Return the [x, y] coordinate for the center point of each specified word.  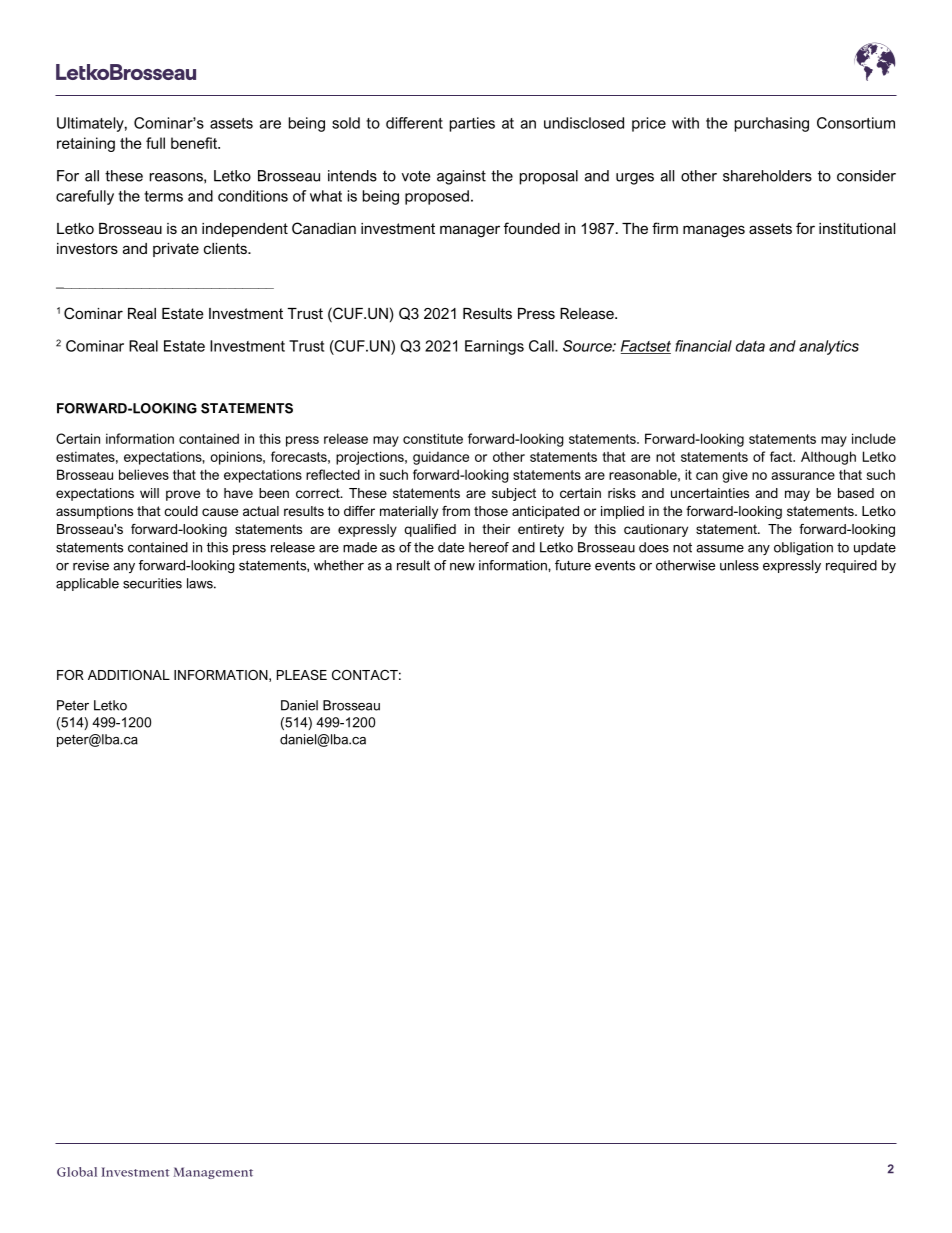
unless [739, 565]
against [461, 177]
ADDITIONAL [129, 675]
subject [514, 494]
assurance [803, 476]
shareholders [767, 176]
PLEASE [302, 675]
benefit [195, 143]
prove [183, 495]
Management [213, 1173]
